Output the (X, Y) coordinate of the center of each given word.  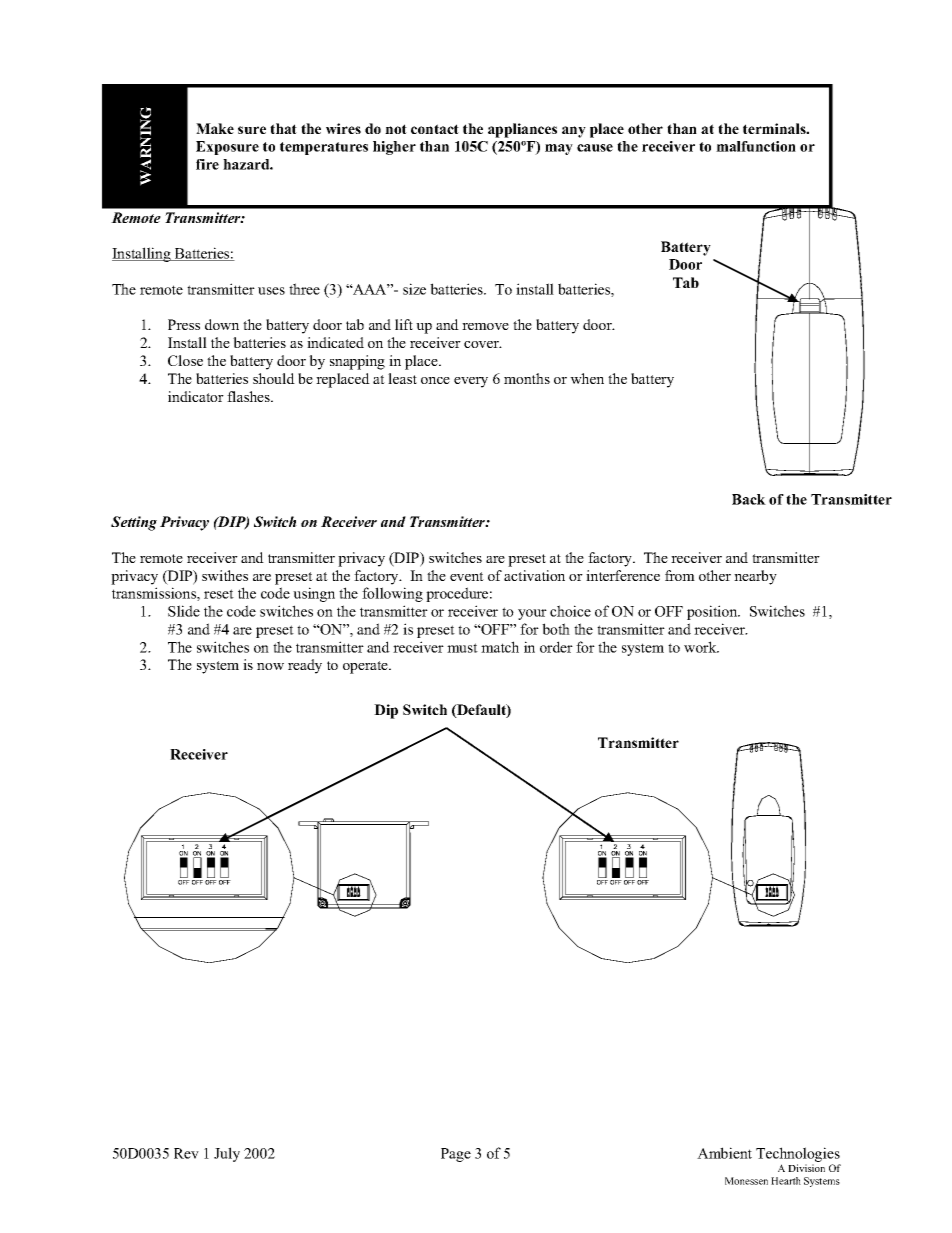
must (462, 648)
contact (435, 129)
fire (207, 164)
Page (456, 1155)
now (270, 666)
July (227, 1154)
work (701, 647)
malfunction (756, 146)
